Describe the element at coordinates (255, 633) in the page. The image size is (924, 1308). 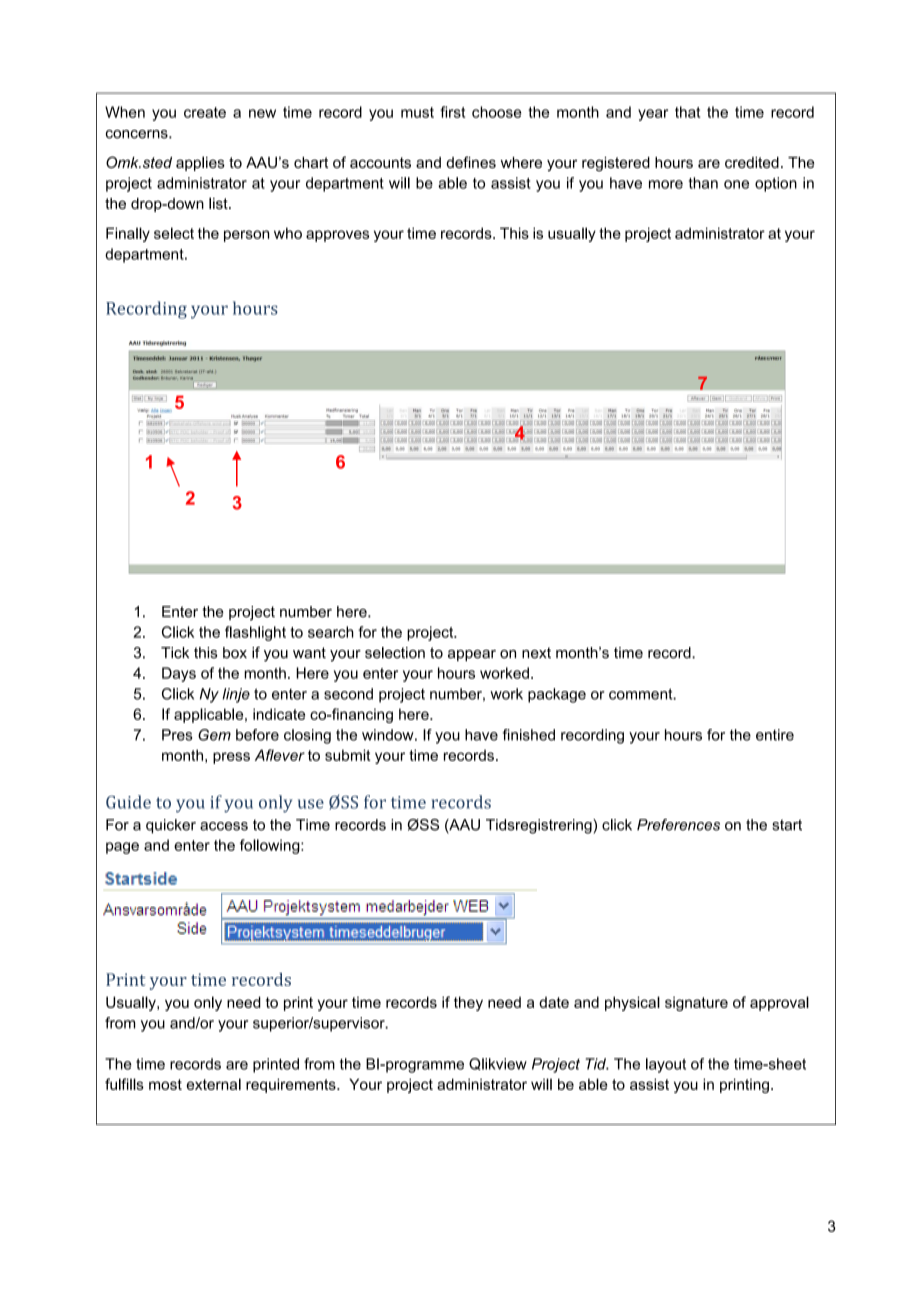
I see `flashlight` at that location.
